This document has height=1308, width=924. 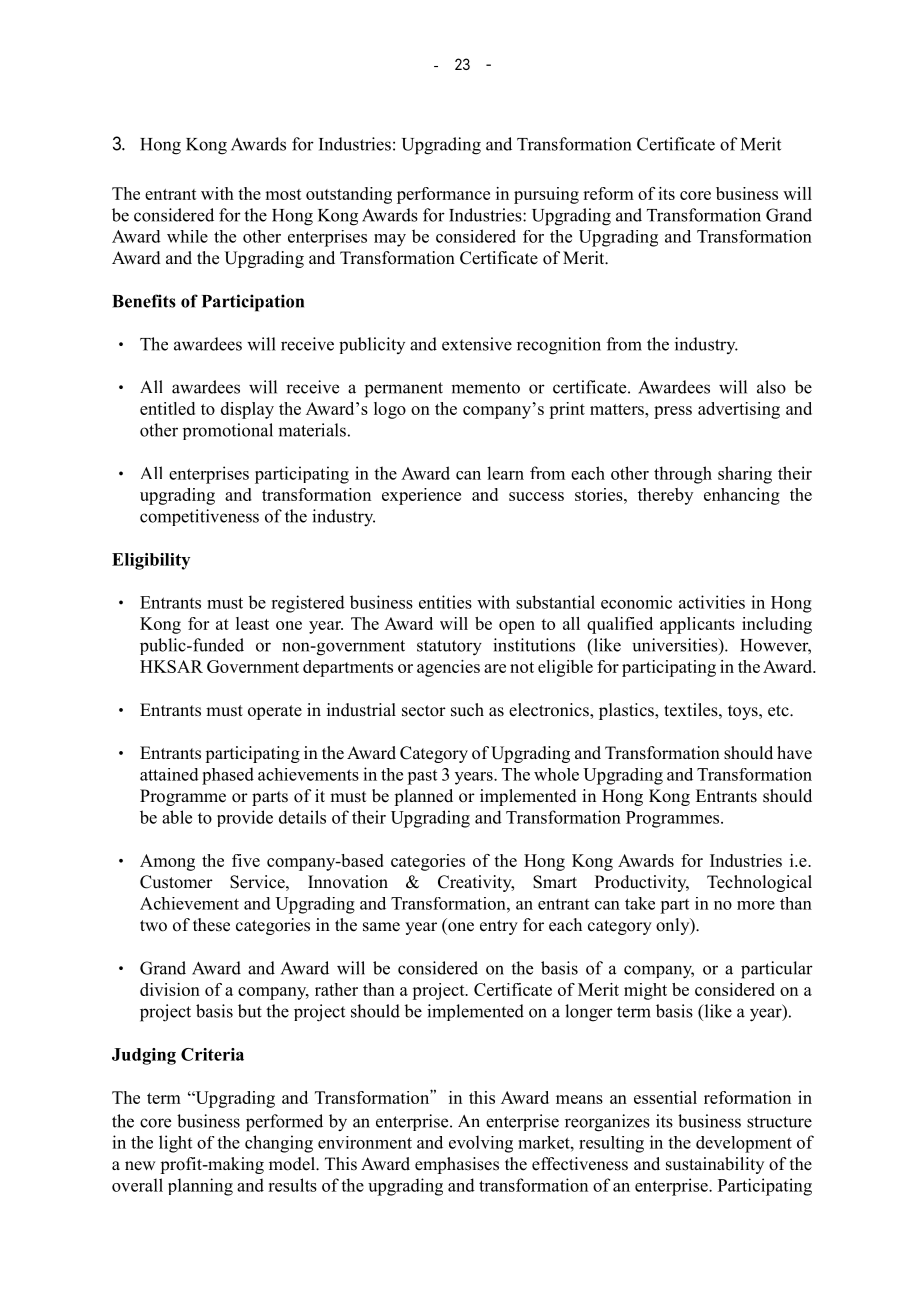 I want to click on entry, so click(x=499, y=927).
